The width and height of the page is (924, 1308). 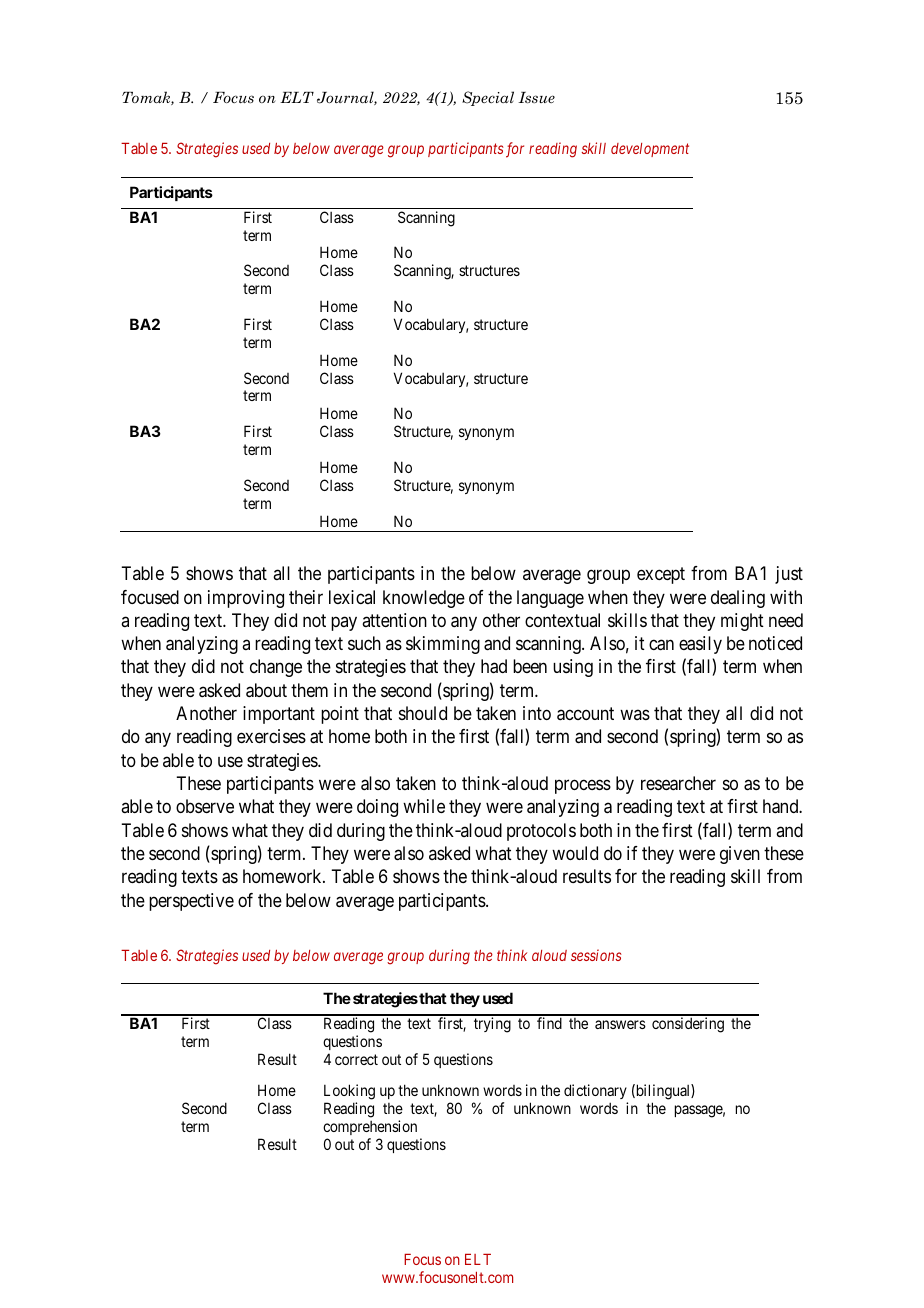 I want to click on dealing, so click(x=738, y=599).
